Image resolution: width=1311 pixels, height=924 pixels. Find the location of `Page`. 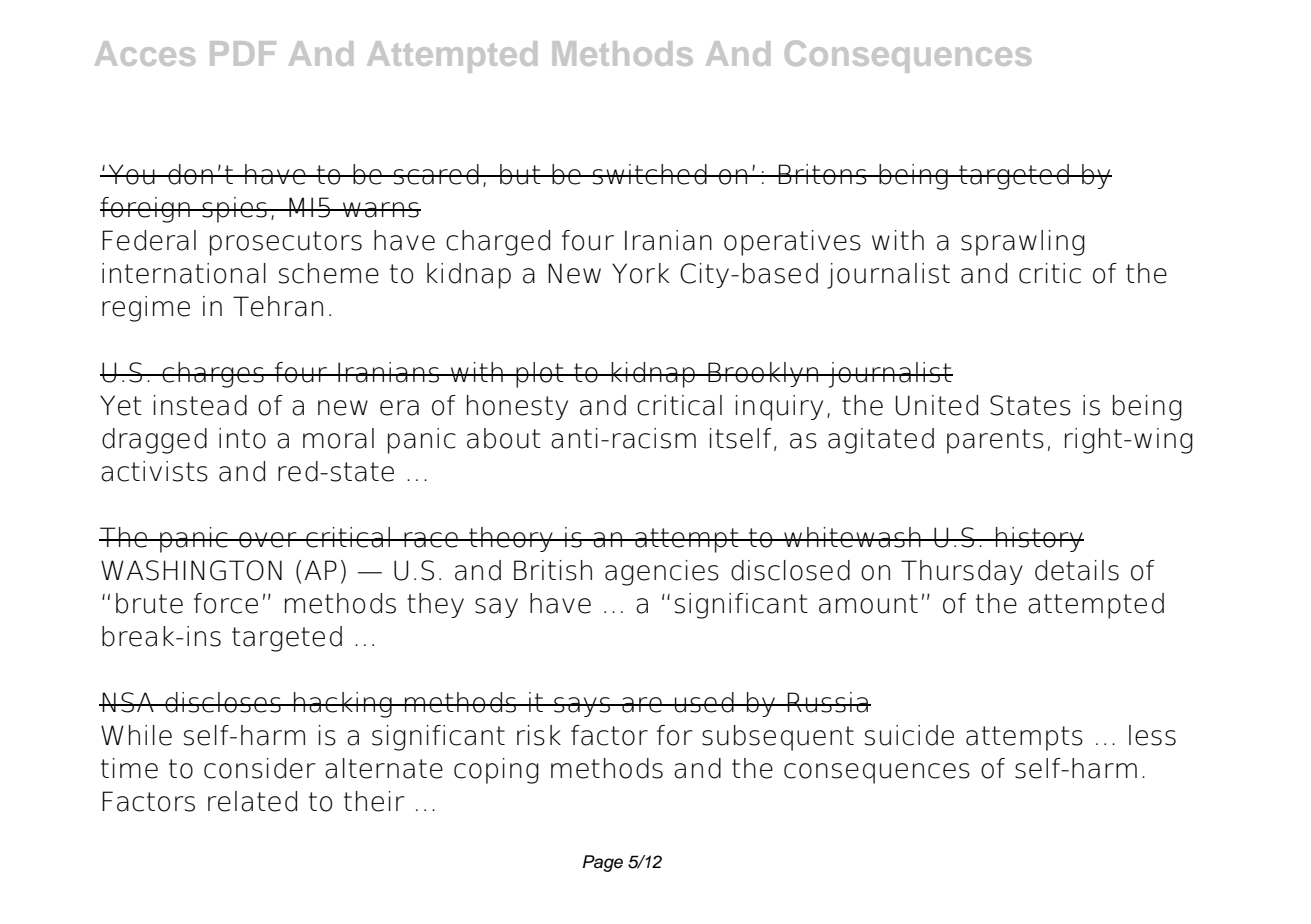

Page is located at coordinates (603, 863).
